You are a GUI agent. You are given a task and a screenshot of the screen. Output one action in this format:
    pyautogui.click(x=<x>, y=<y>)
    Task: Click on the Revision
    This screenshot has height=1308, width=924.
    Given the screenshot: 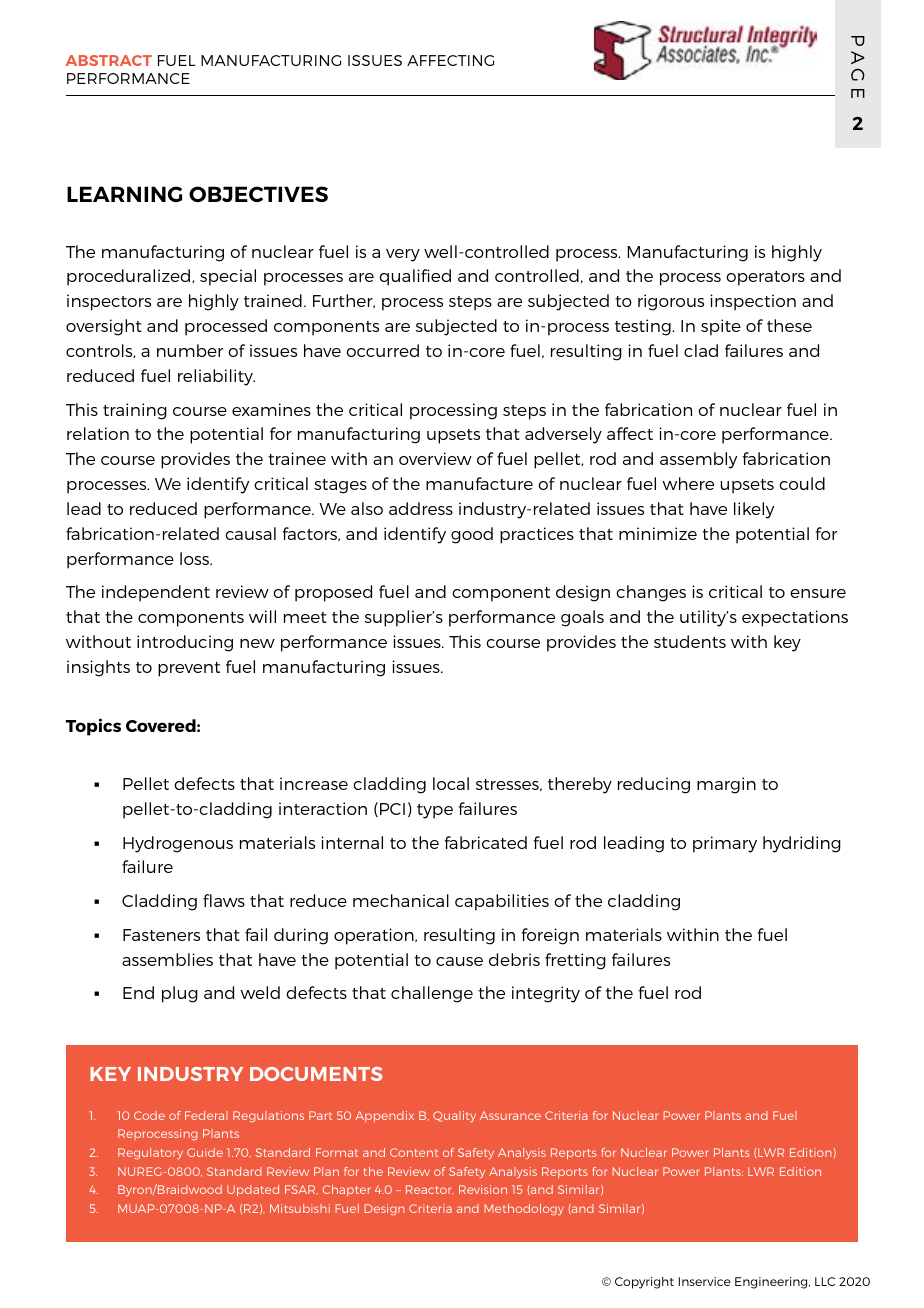 What is the action you would take?
    pyautogui.click(x=483, y=1189)
